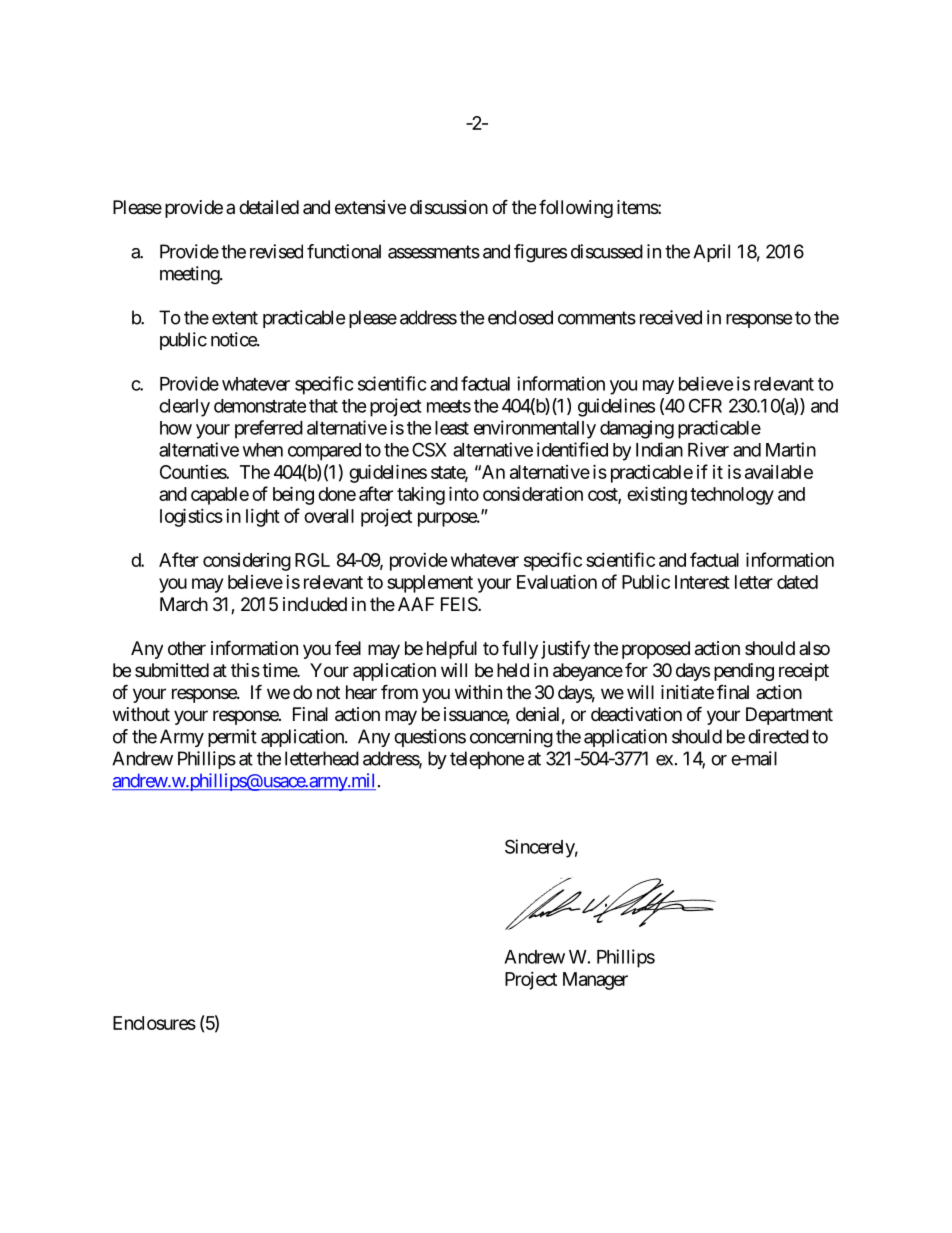  I want to click on directed, so click(778, 736).
